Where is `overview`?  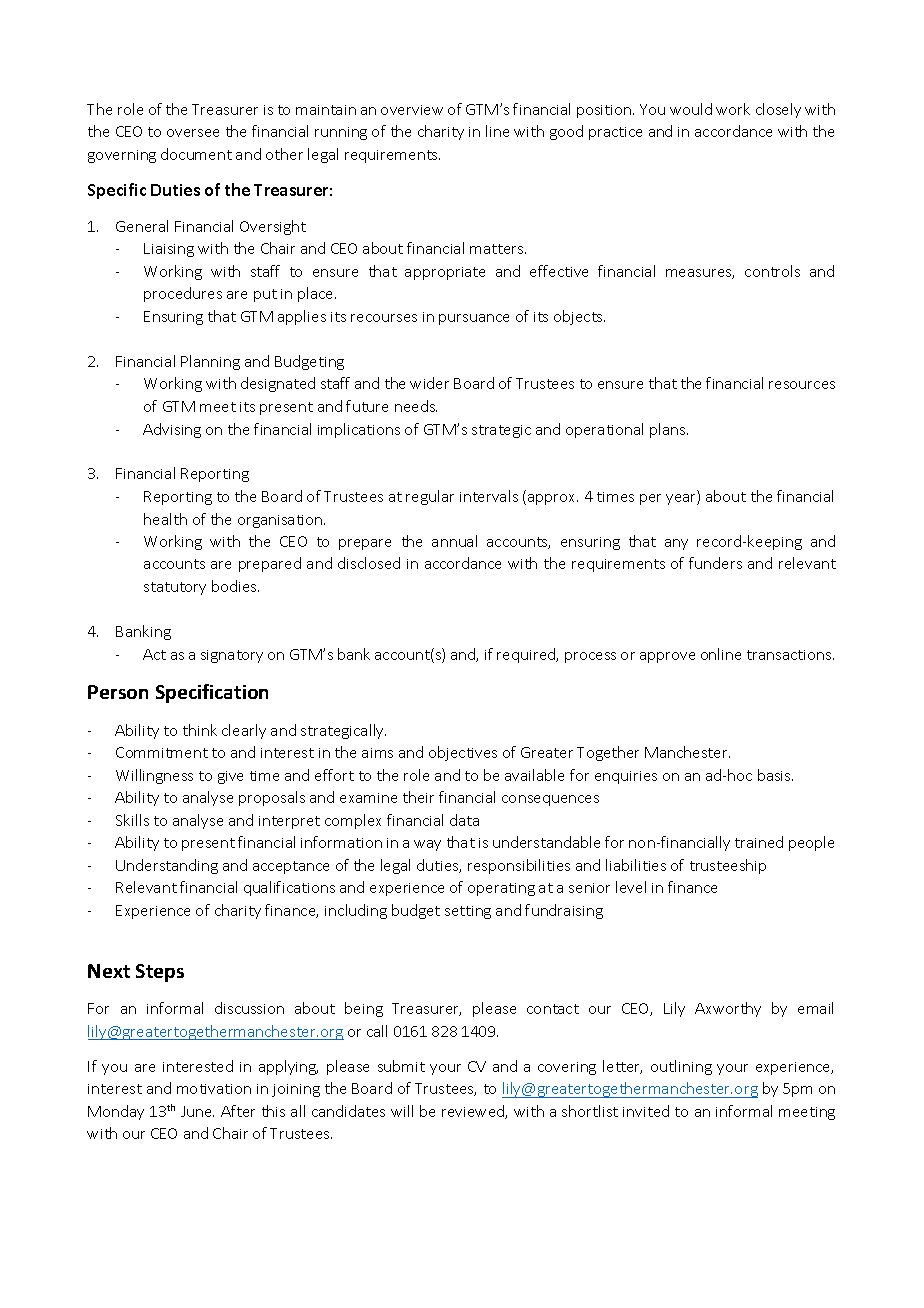 overview is located at coordinates (412, 110).
